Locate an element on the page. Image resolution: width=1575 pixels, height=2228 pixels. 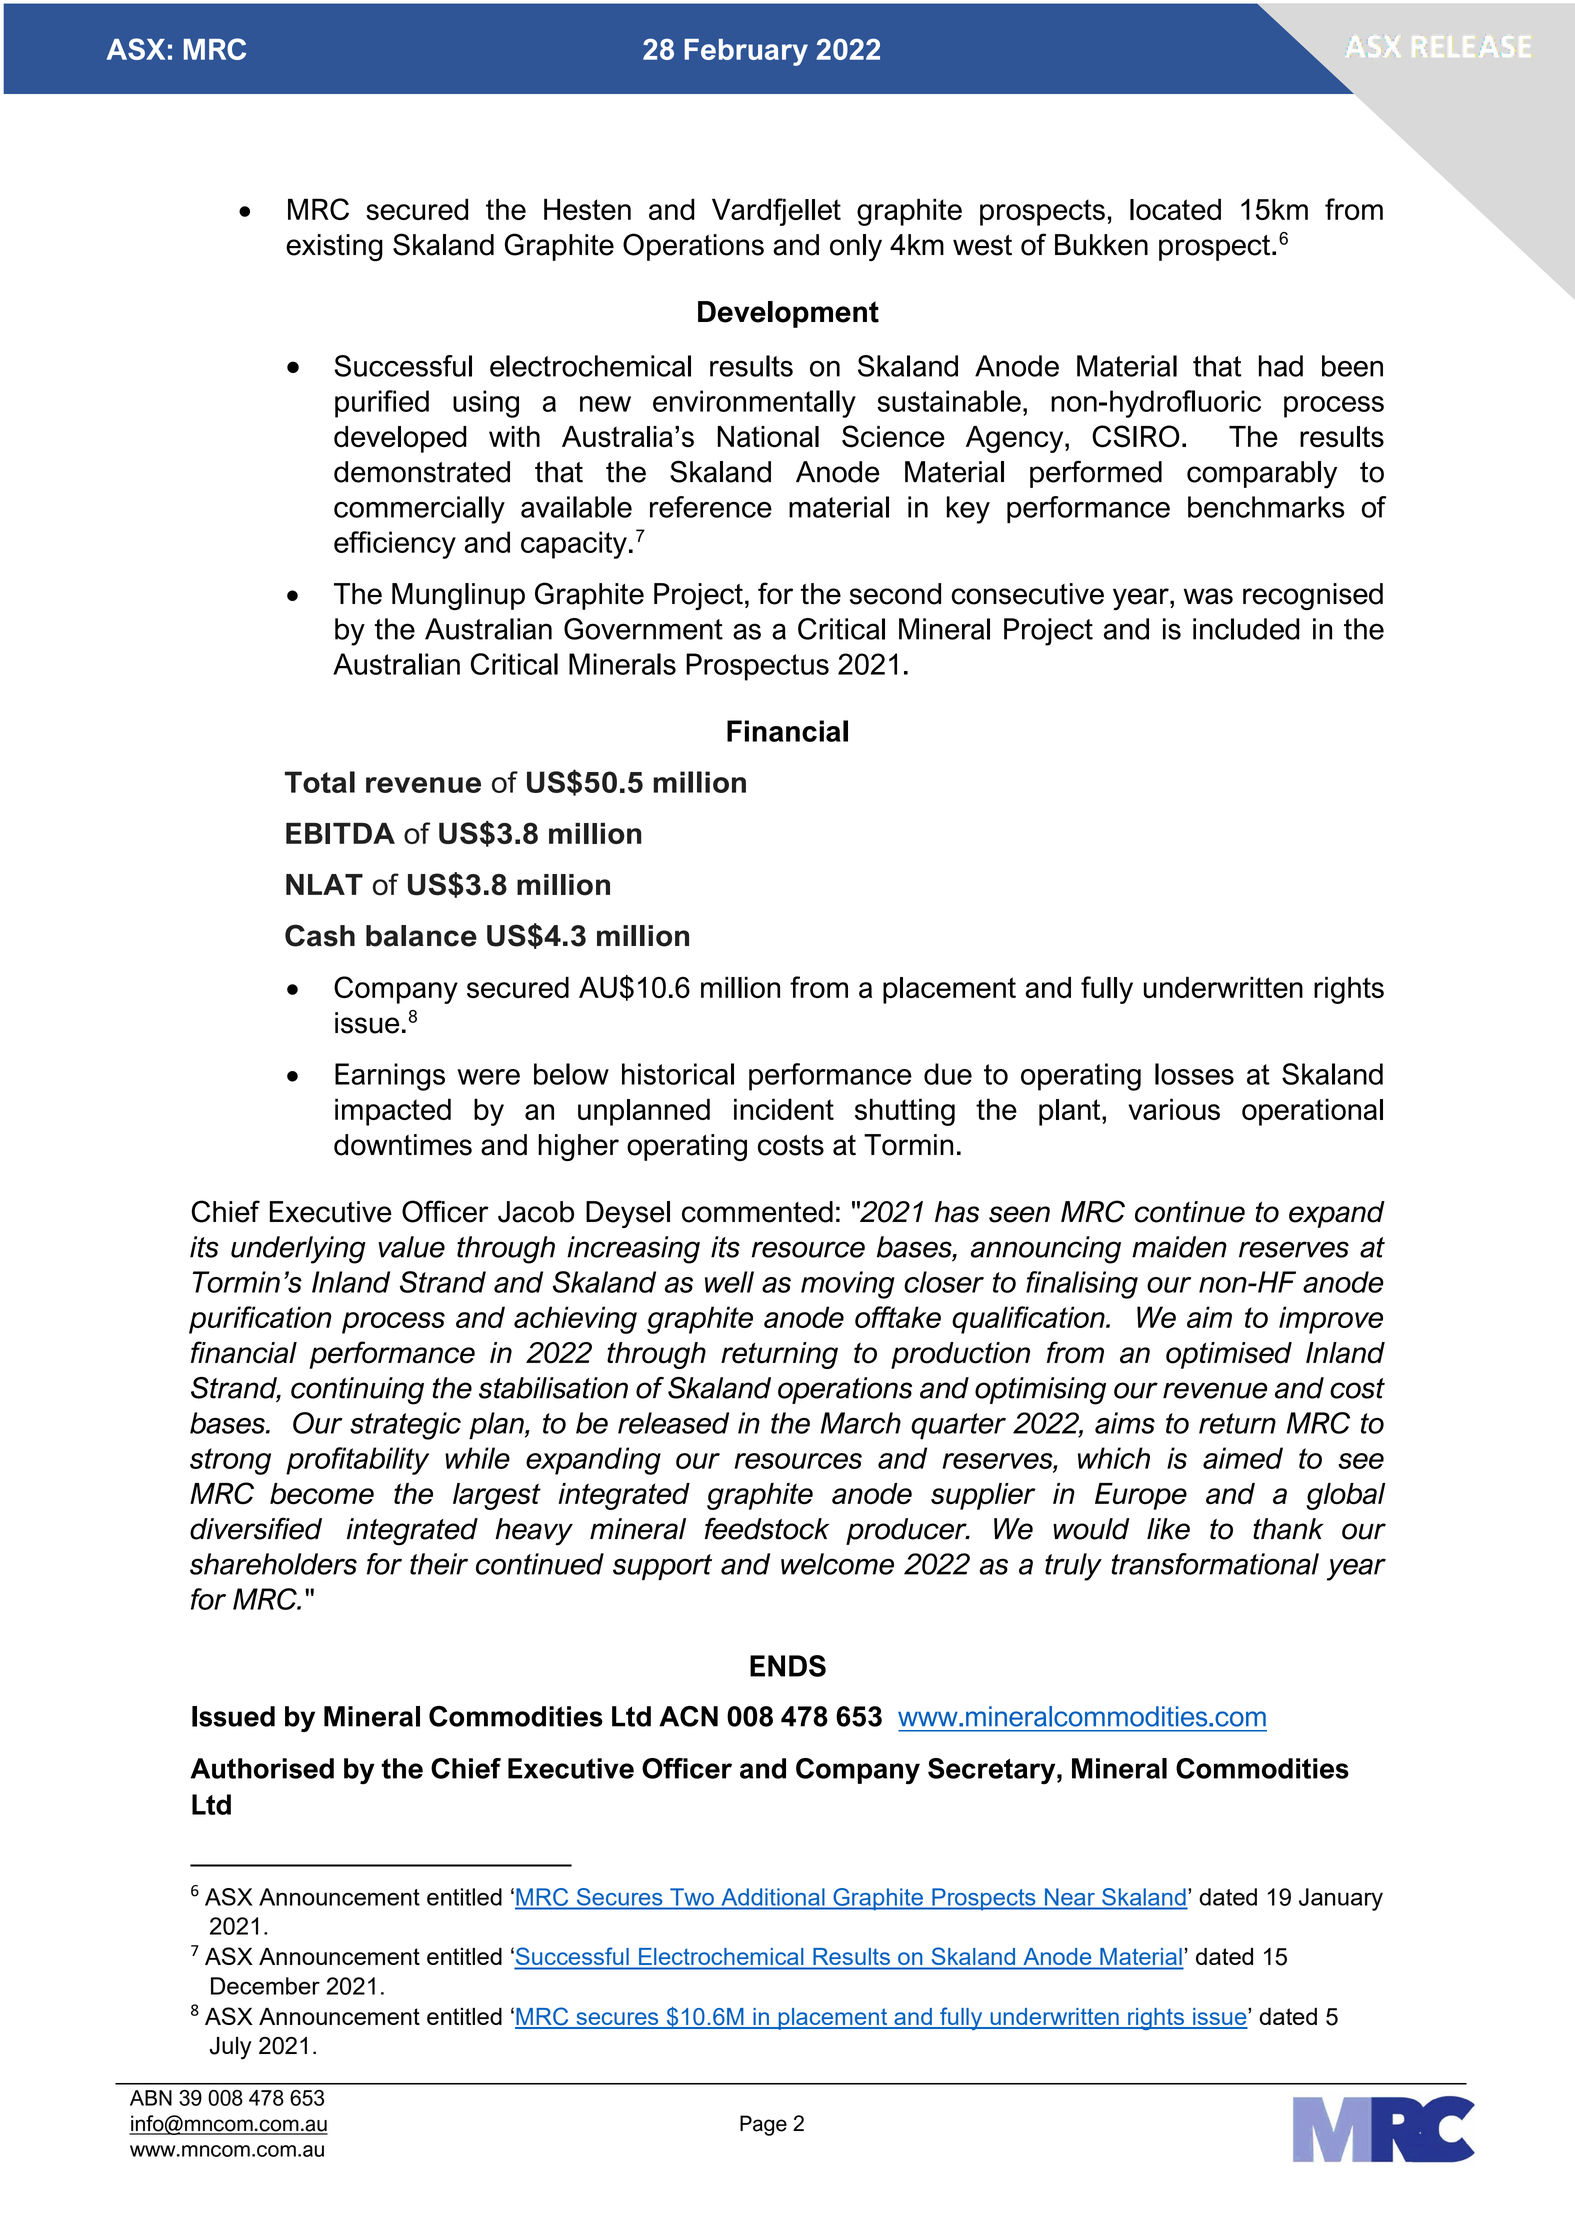
located is located at coordinates (1175, 209).
